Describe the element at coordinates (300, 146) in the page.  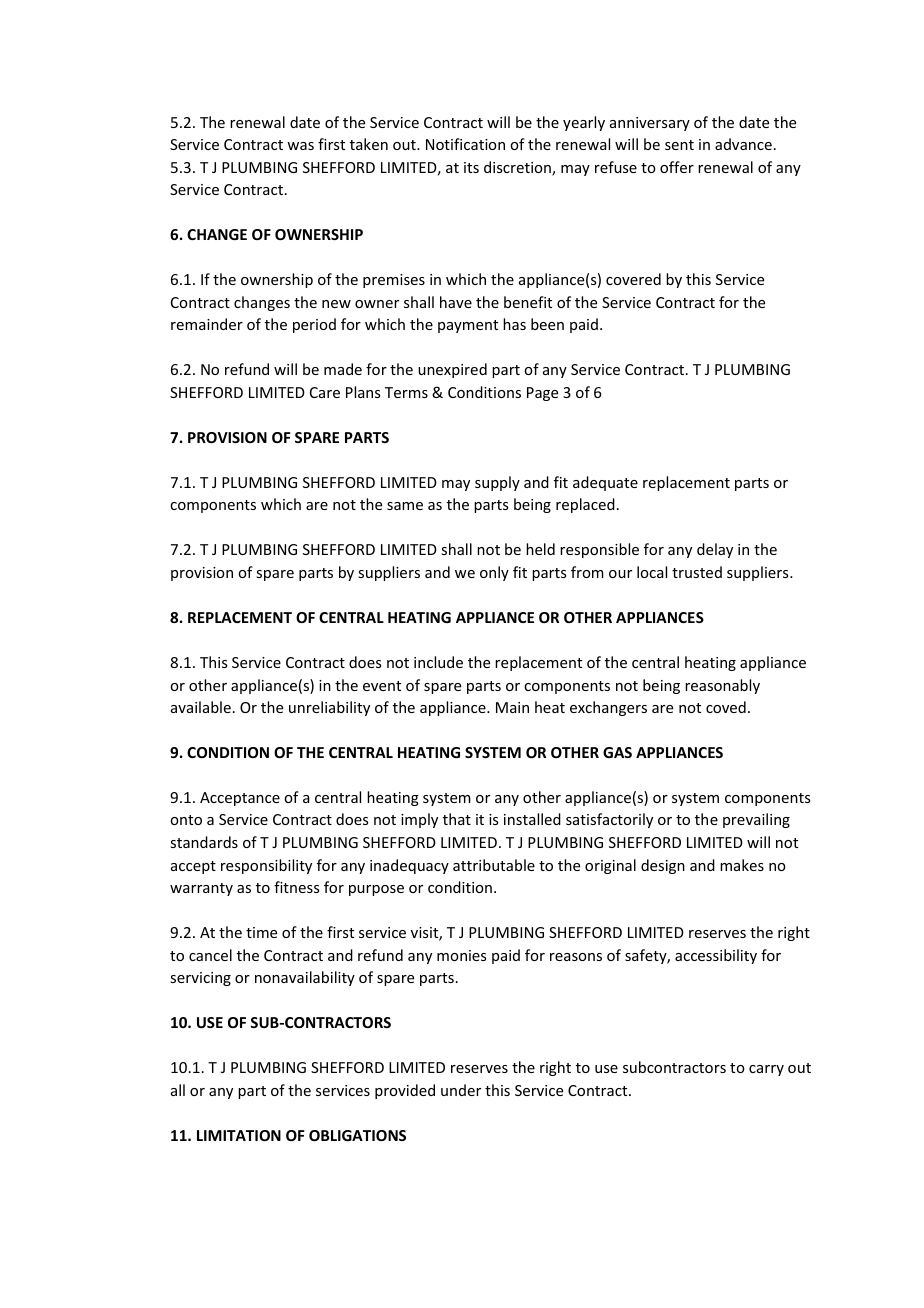
I see `was` at that location.
